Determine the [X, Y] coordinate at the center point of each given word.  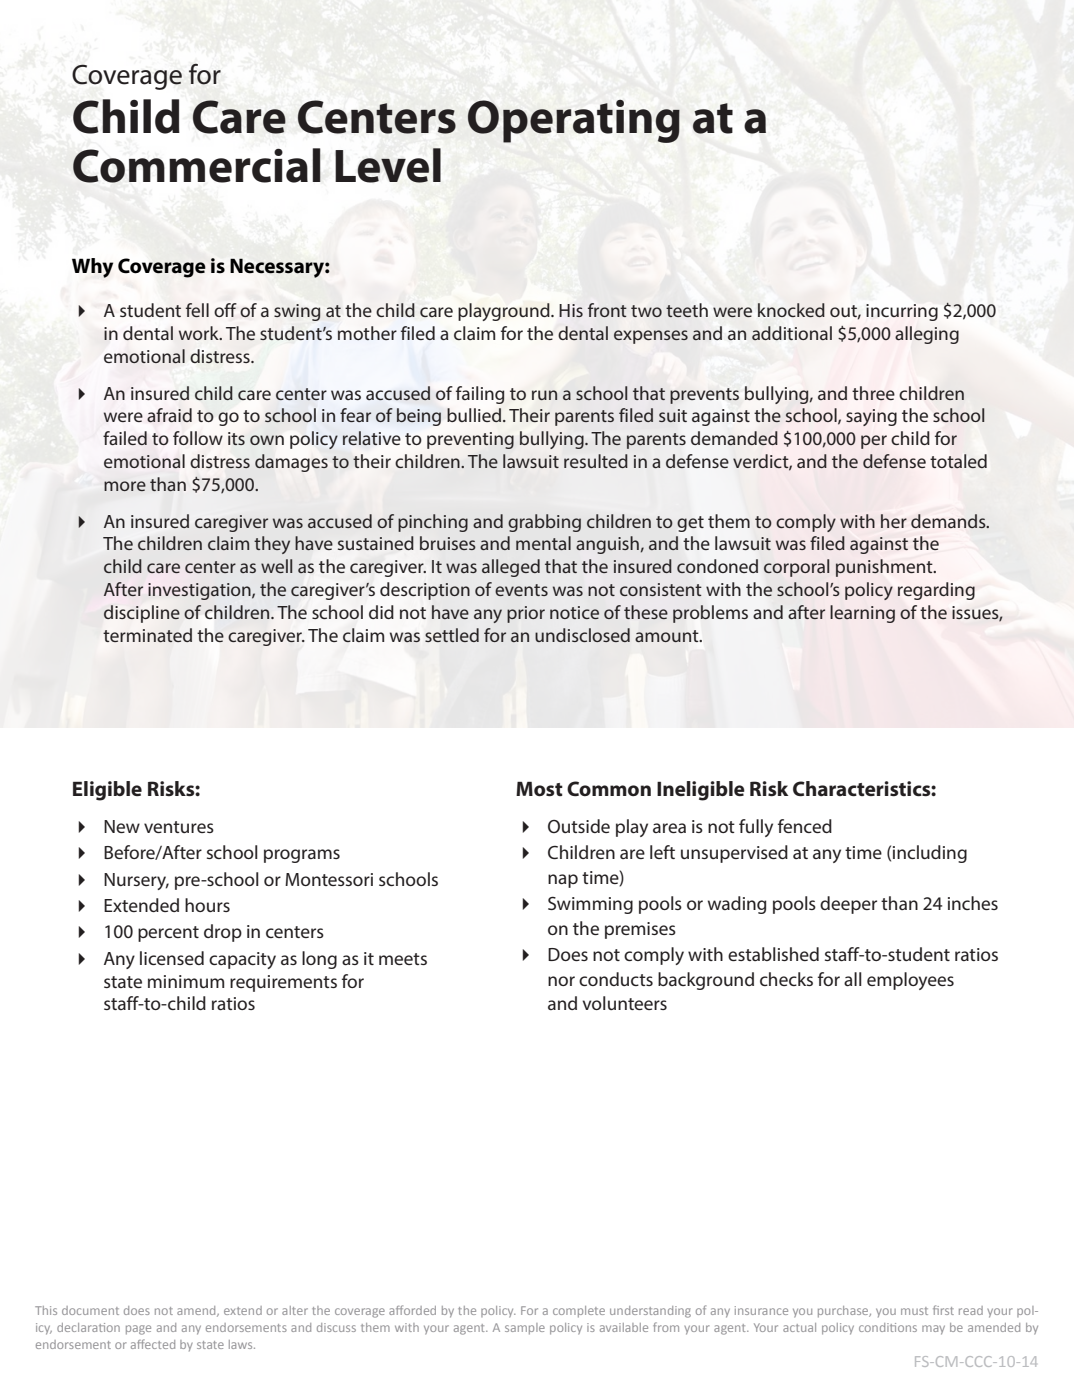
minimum [186, 981]
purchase [844, 1312]
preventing [470, 440]
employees [910, 981]
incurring [902, 312]
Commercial [197, 165]
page [138, 1330]
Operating [574, 121]
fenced [805, 826]
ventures [179, 827]
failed [125, 438]
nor [561, 981]
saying [871, 417]
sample [525, 1329]
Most [539, 789]
